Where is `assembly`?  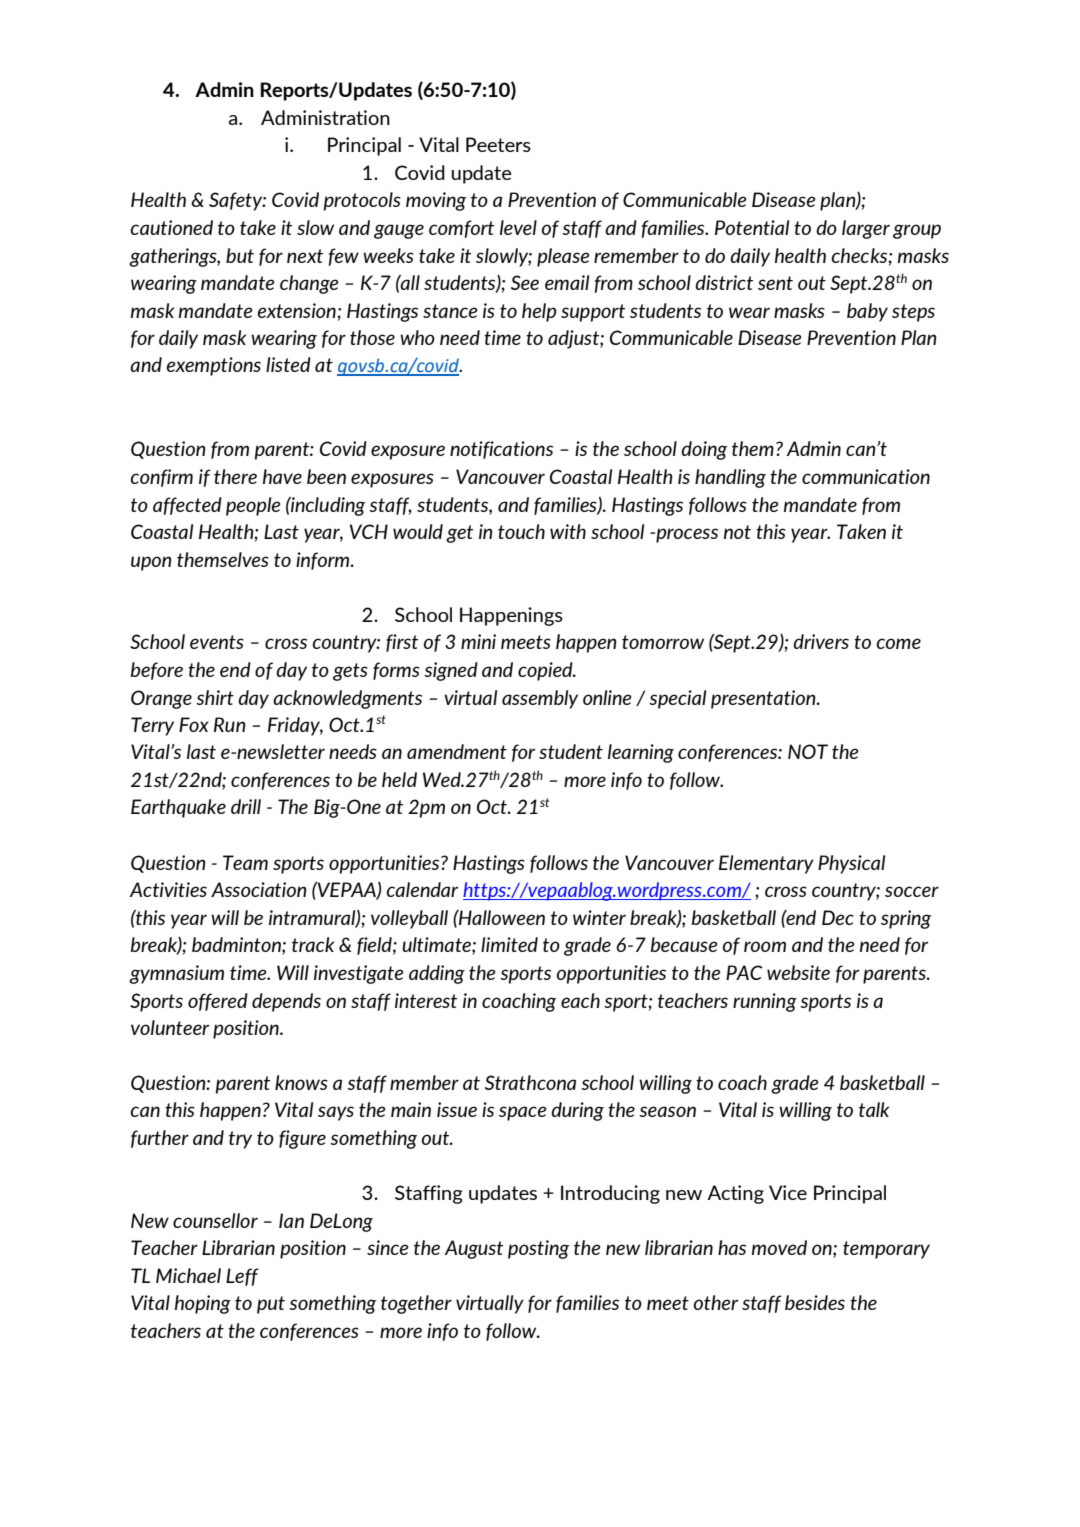
assembly is located at coordinates (540, 699).
